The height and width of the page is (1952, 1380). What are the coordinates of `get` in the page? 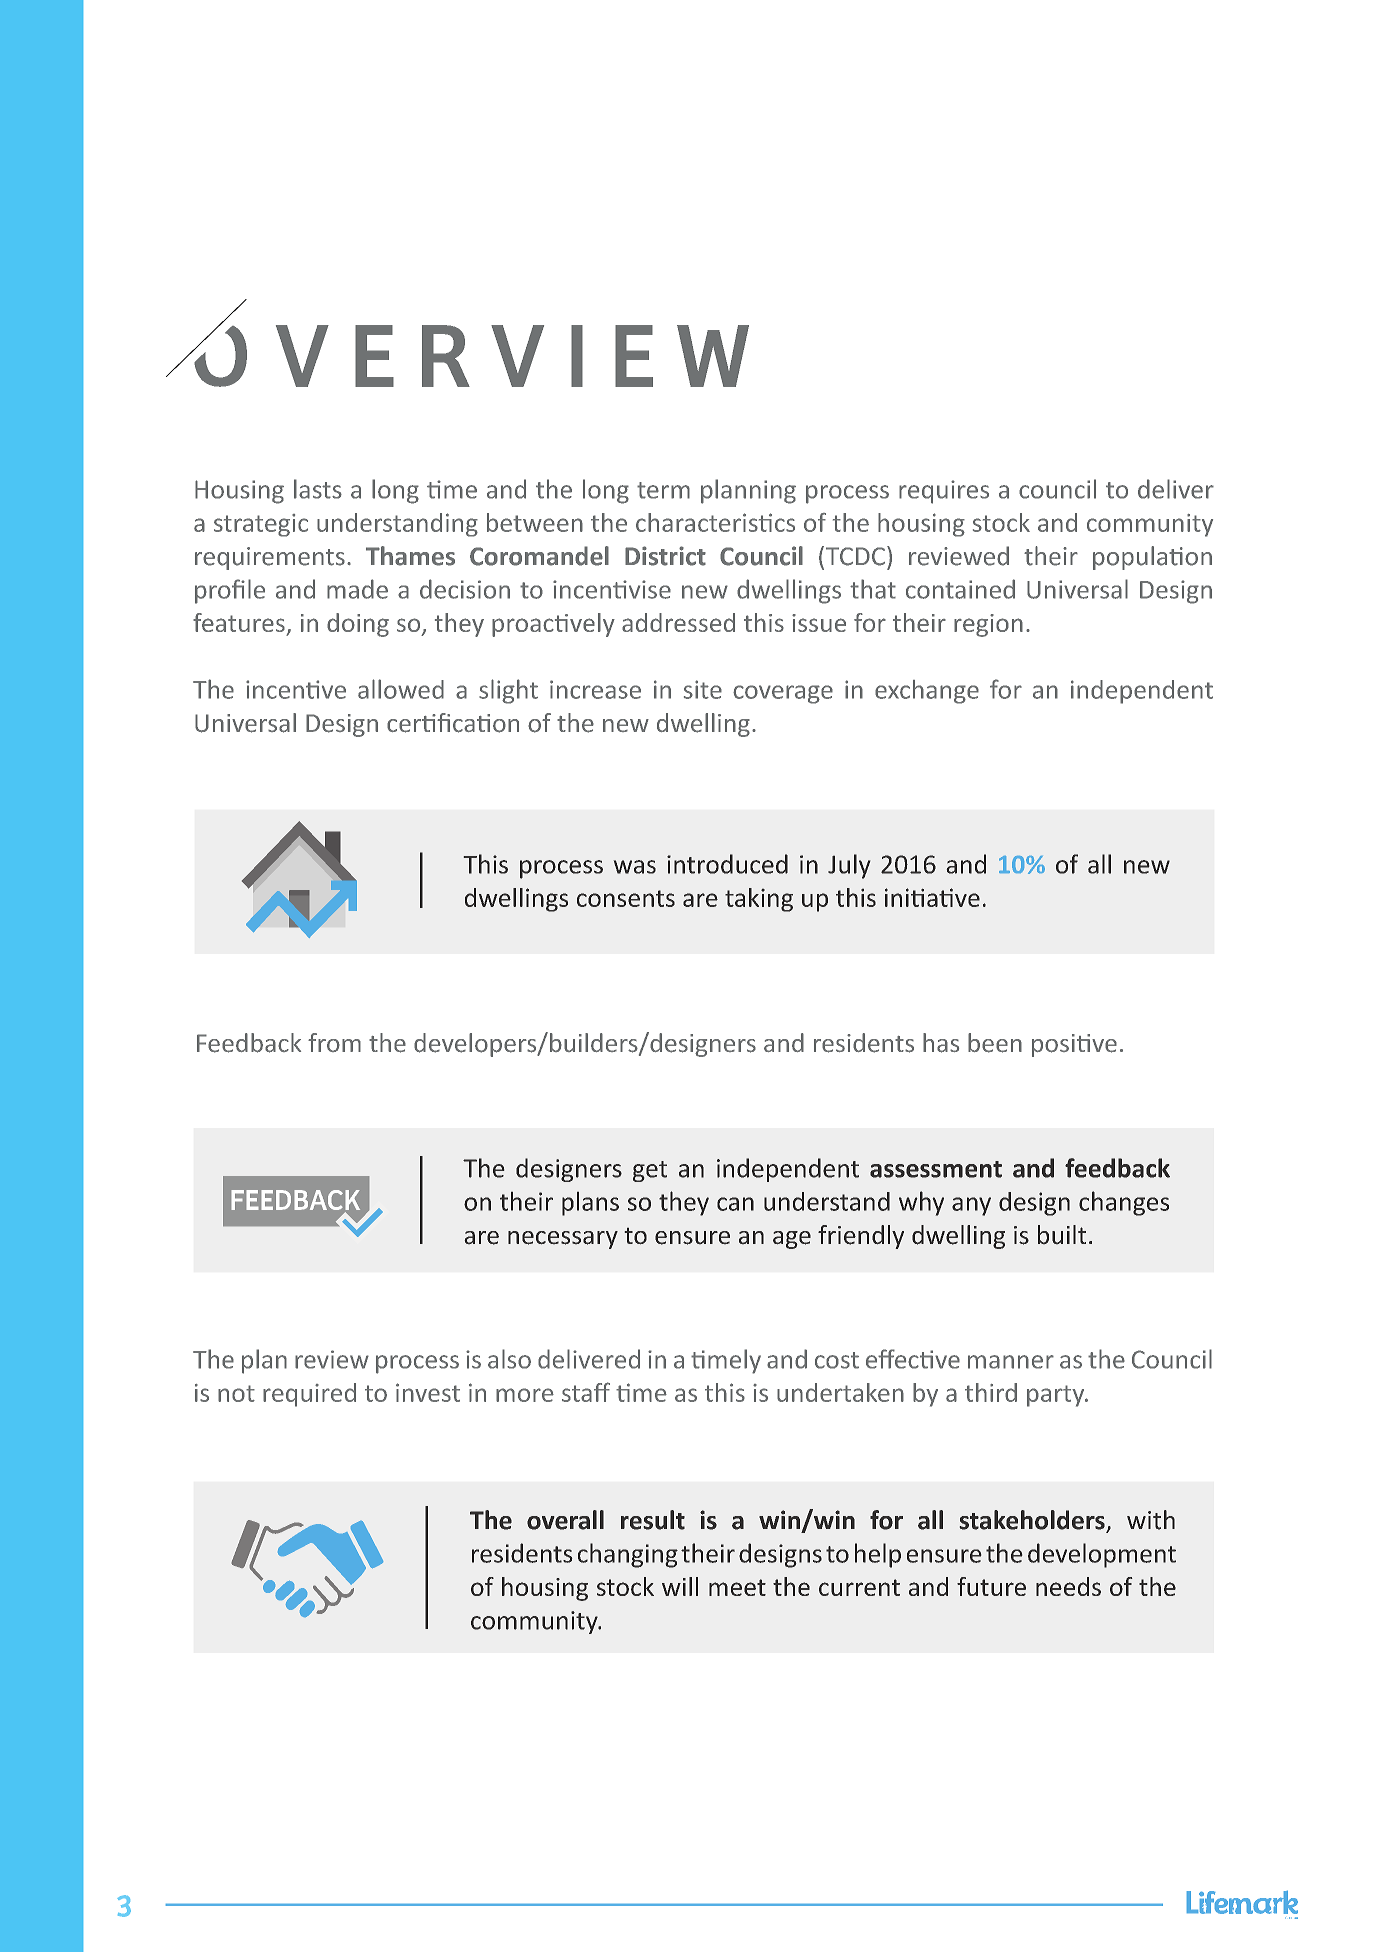 It's located at (650, 1171).
